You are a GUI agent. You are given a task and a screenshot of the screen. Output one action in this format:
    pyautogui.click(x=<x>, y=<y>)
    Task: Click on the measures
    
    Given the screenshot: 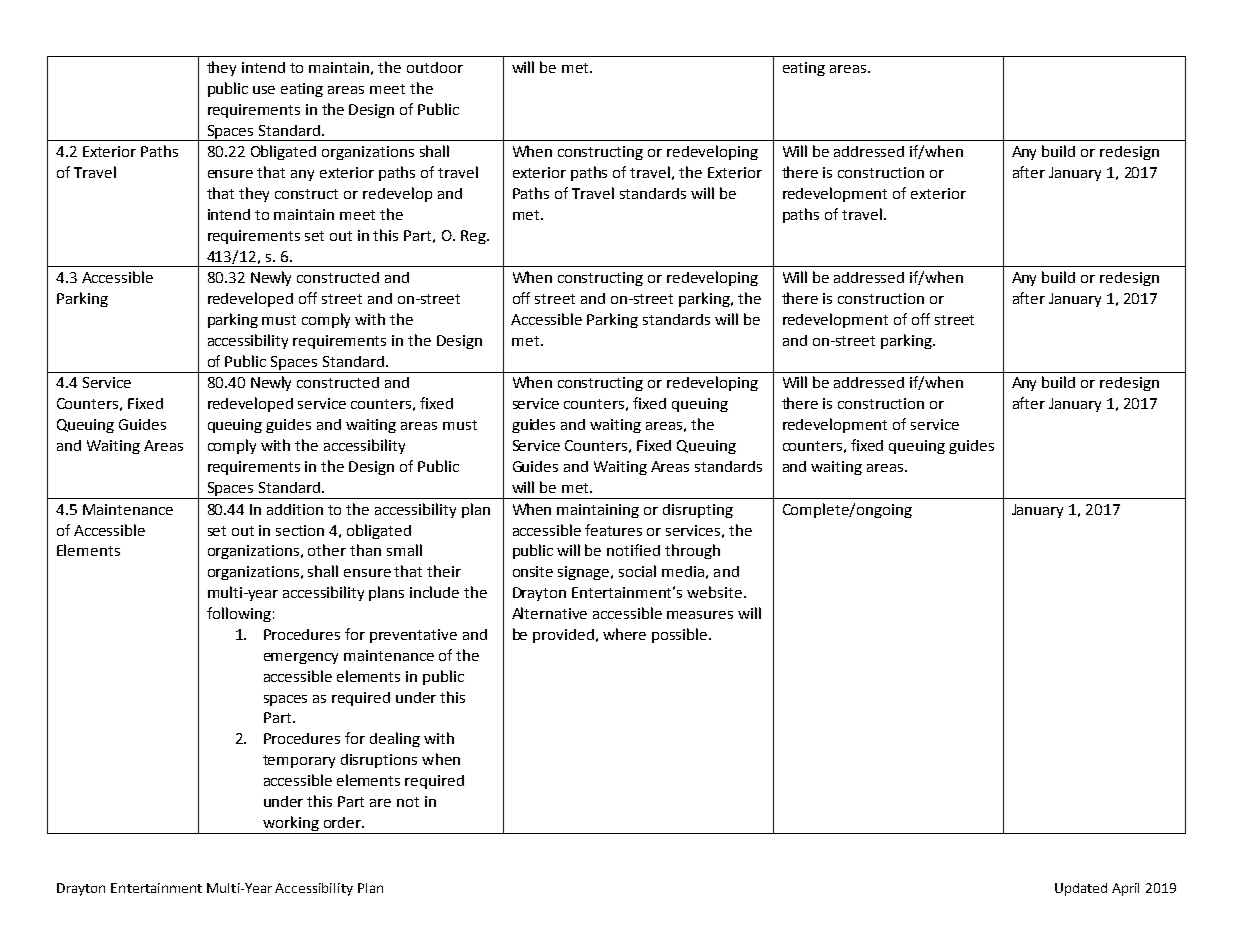 What is the action you would take?
    pyautogui.click(x=700, y=615)
